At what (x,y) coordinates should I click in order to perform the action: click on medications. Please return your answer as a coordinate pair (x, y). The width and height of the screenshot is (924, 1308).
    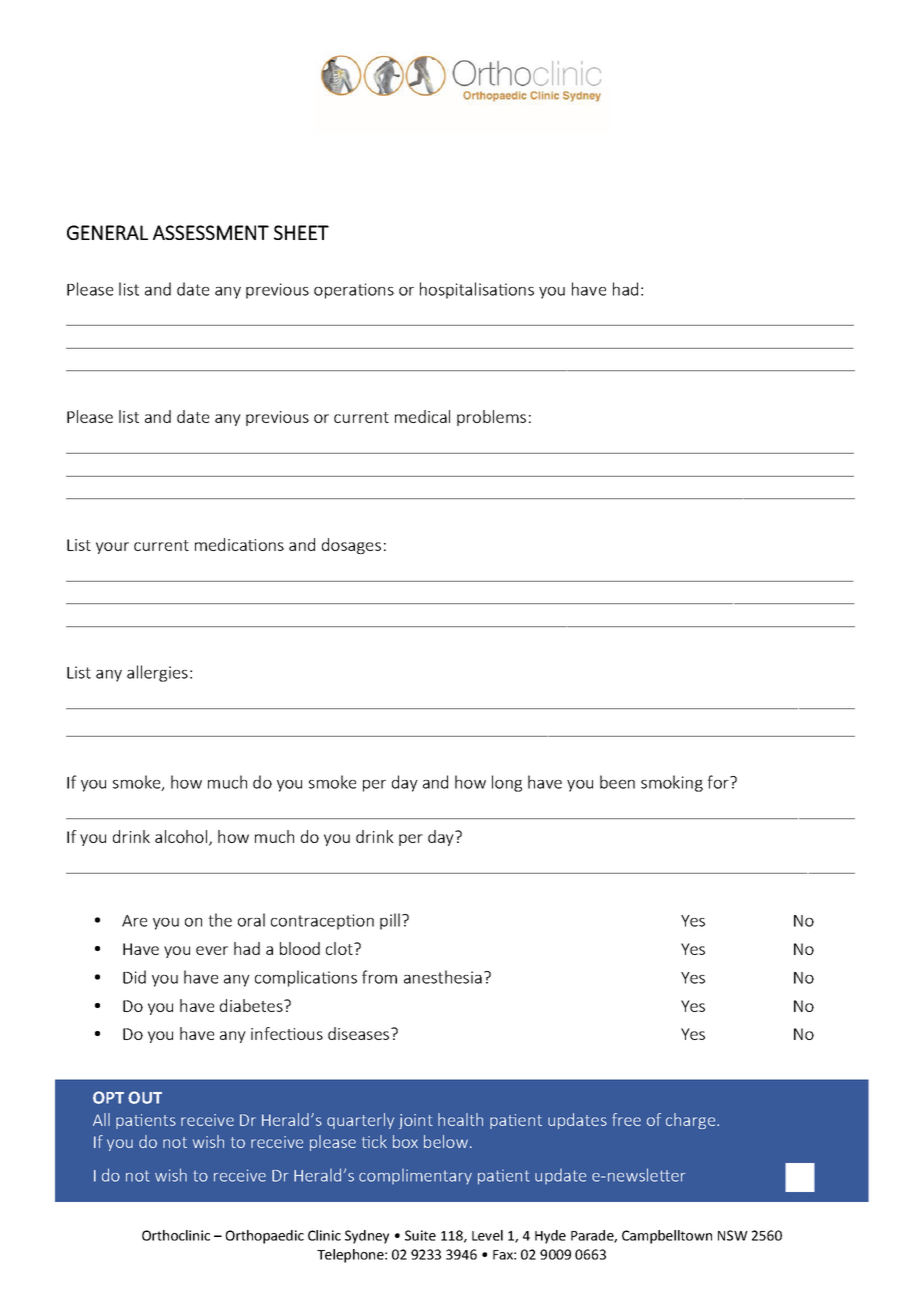
    Looking at the image, I should click on (239, 544).
